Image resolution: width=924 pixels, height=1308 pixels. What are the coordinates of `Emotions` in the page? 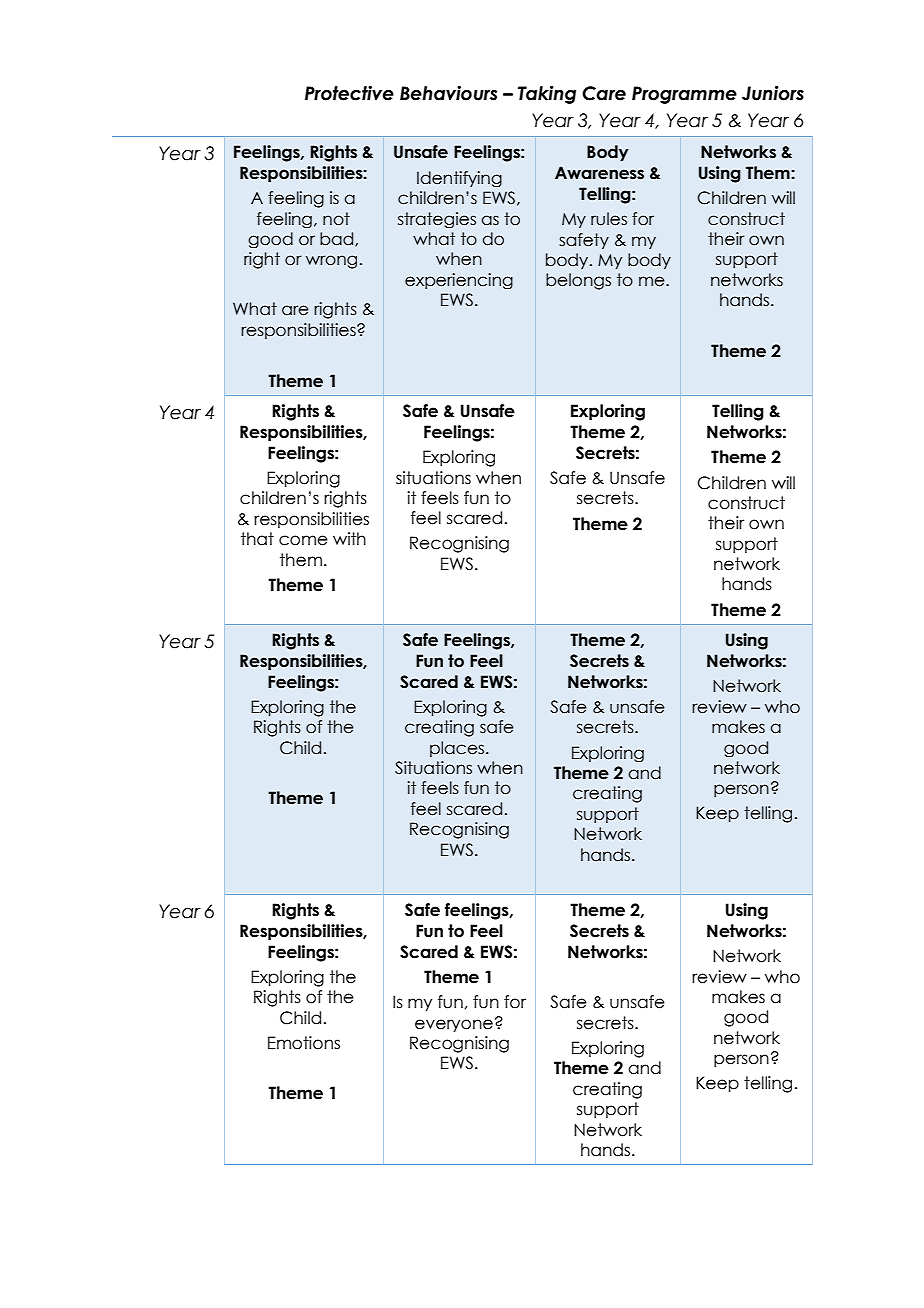 It's located at (304, 1043).
